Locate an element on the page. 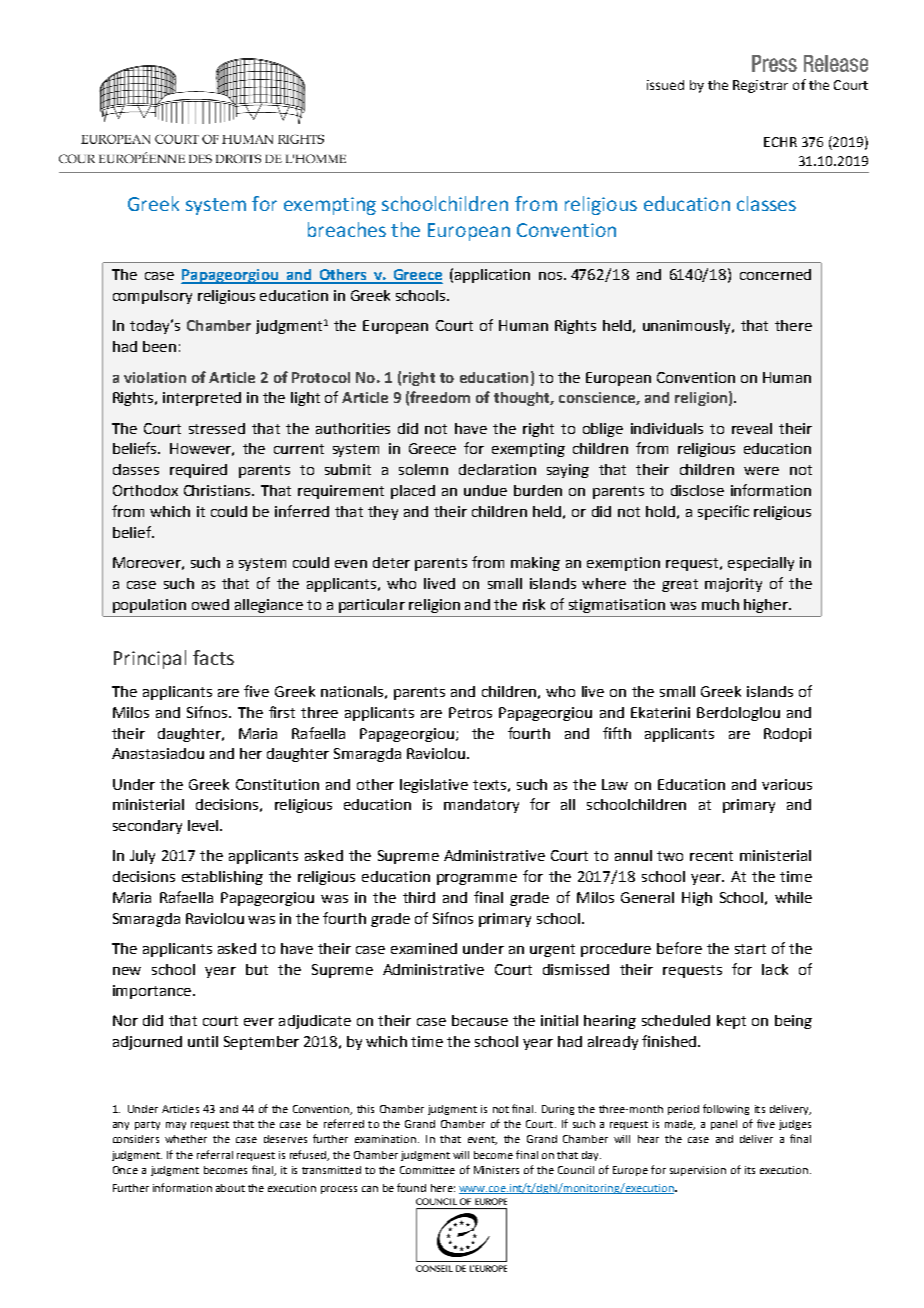  referral is located at coordinates (215, 1154).
